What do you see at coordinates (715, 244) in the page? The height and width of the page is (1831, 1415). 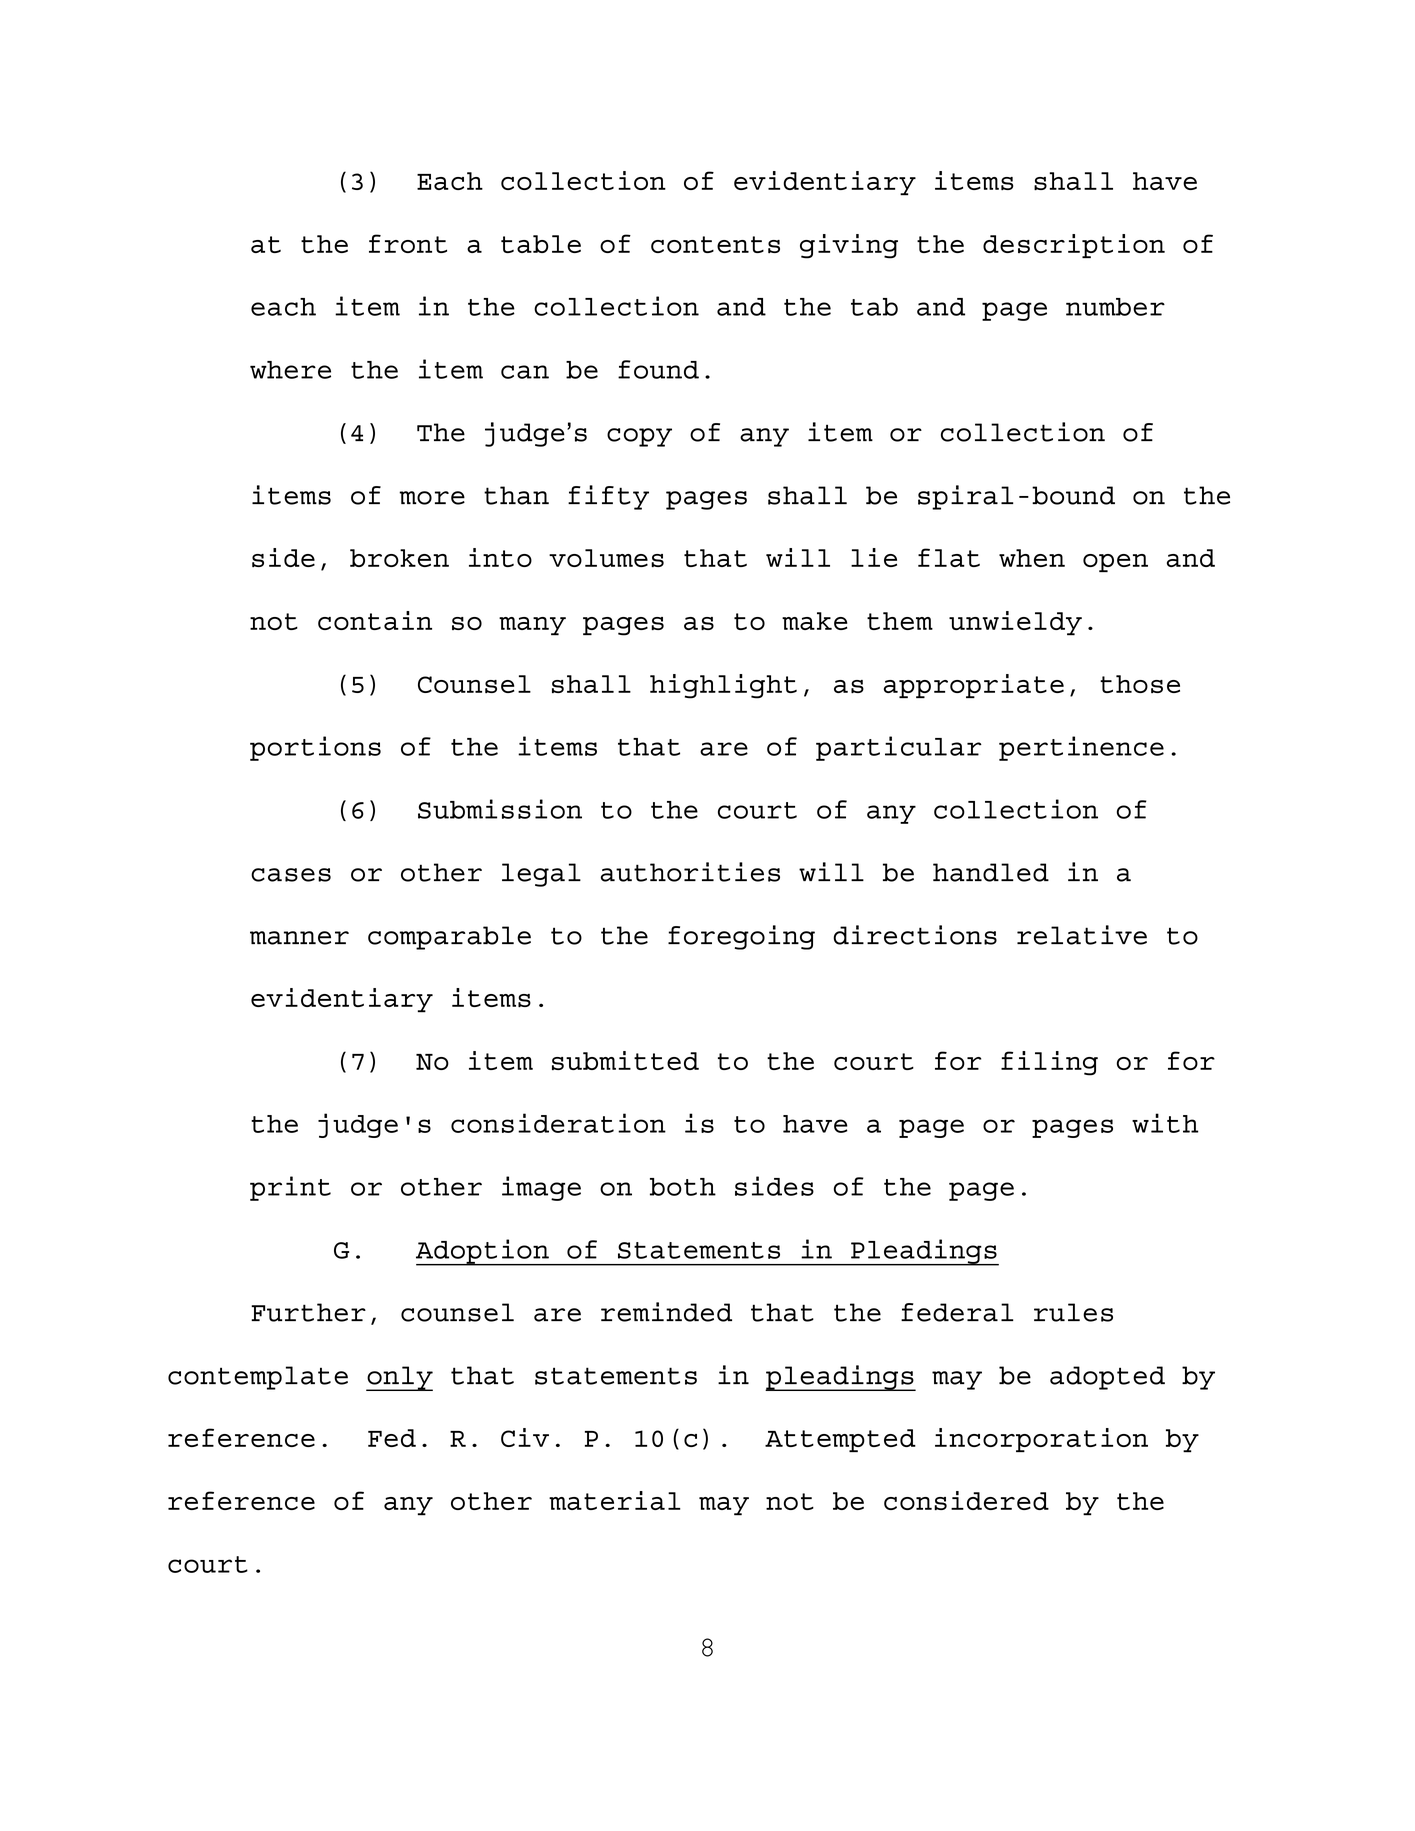 I see `contents` at bounding box center [715, 244].
